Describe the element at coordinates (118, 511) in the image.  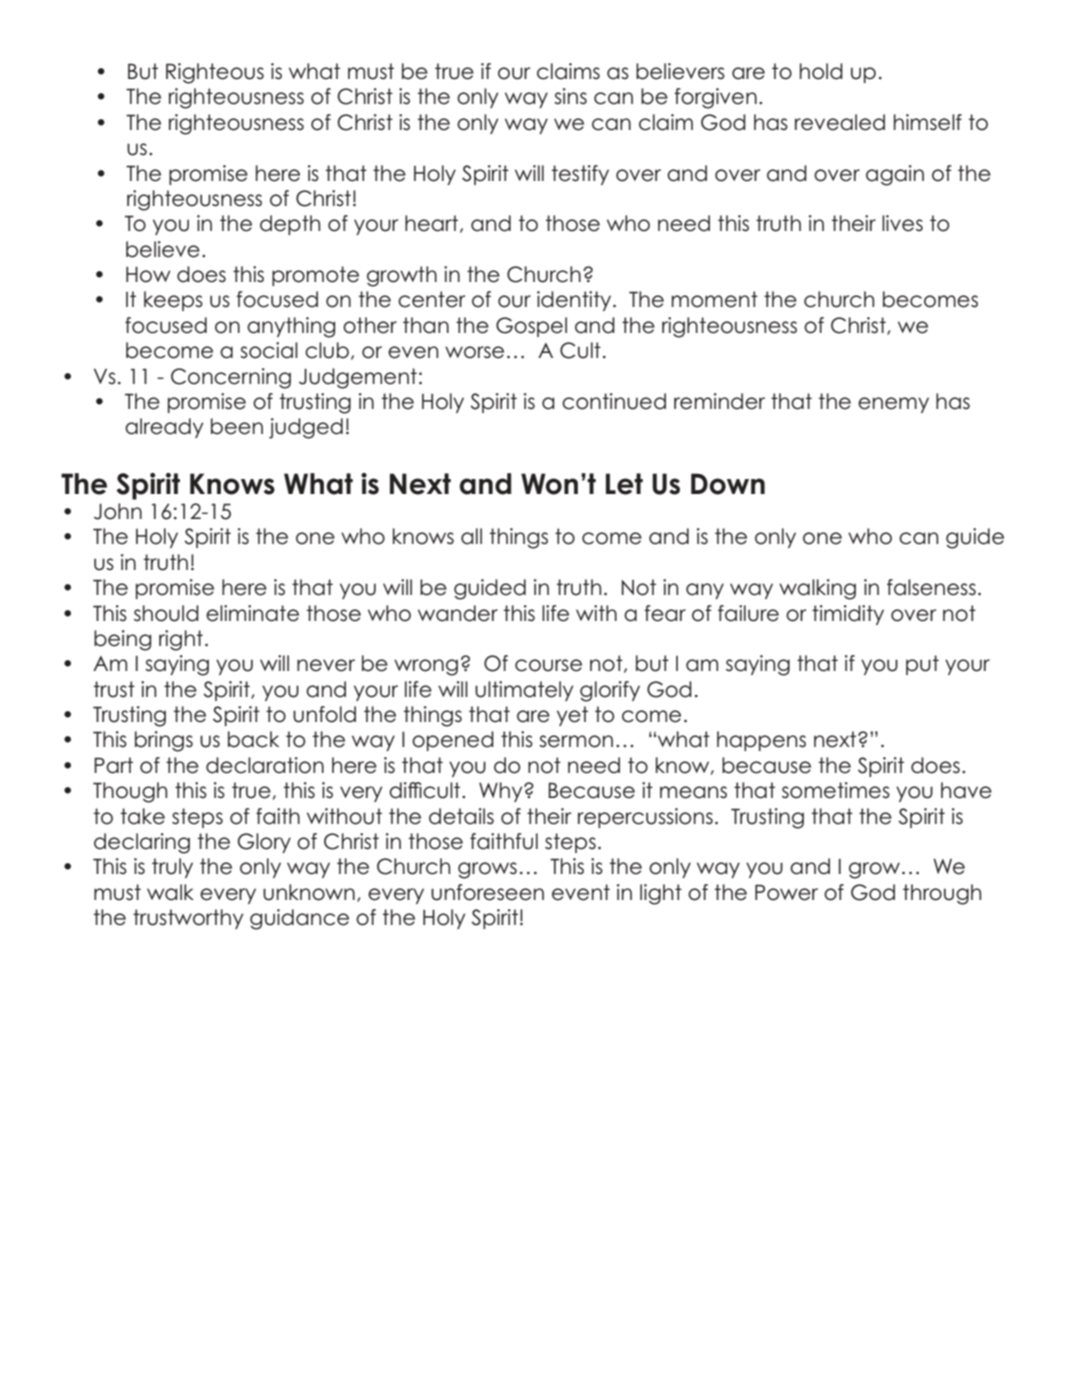
I see `John` at that location.
